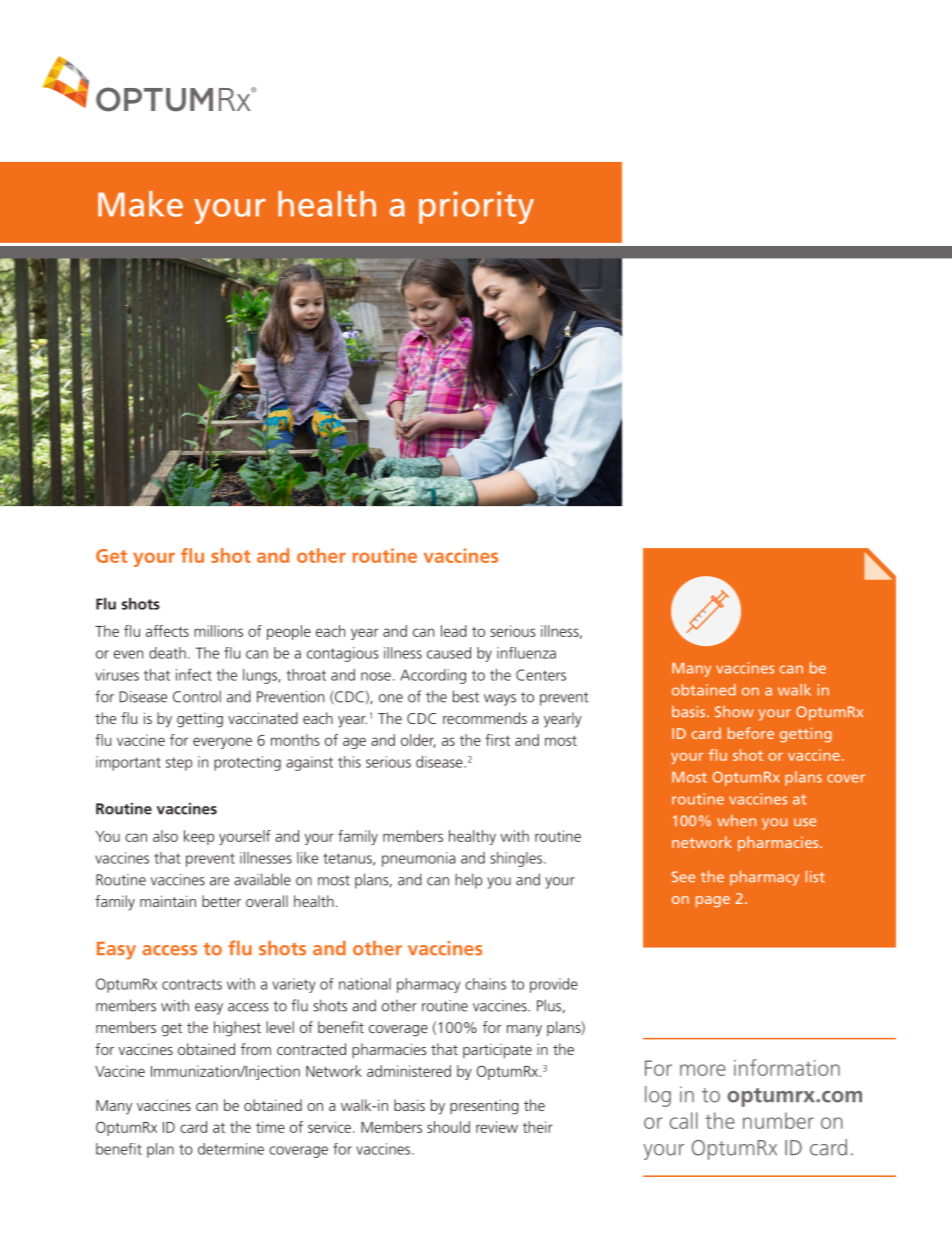 The height and width of the document is (1233, 952). I want to click on infect, so click(194, 674).
